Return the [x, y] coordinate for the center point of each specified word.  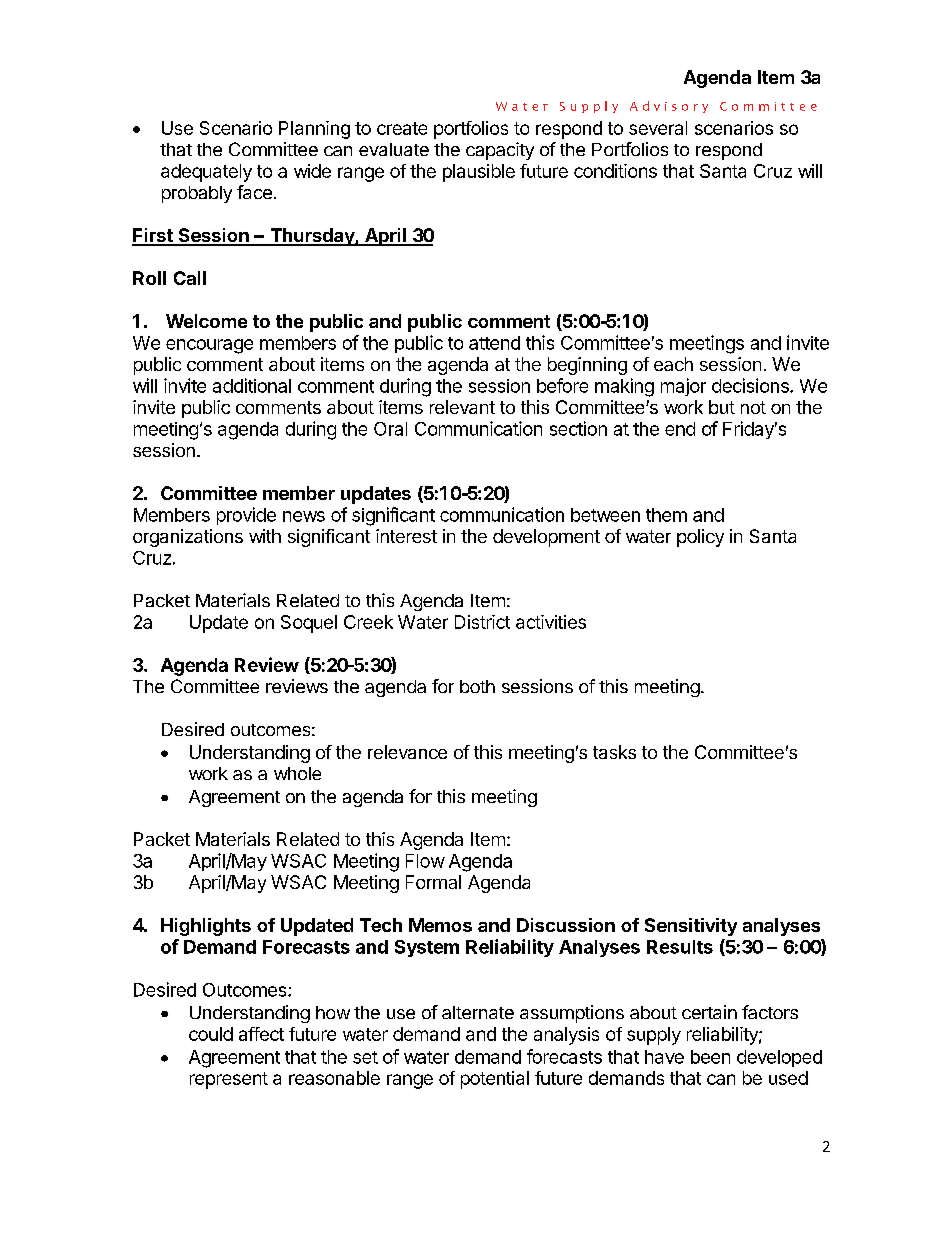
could [211, 1034]
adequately [206, 173]
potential [495, 1080]
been [710, 1057]
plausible [479, 173]
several [658, 128]
